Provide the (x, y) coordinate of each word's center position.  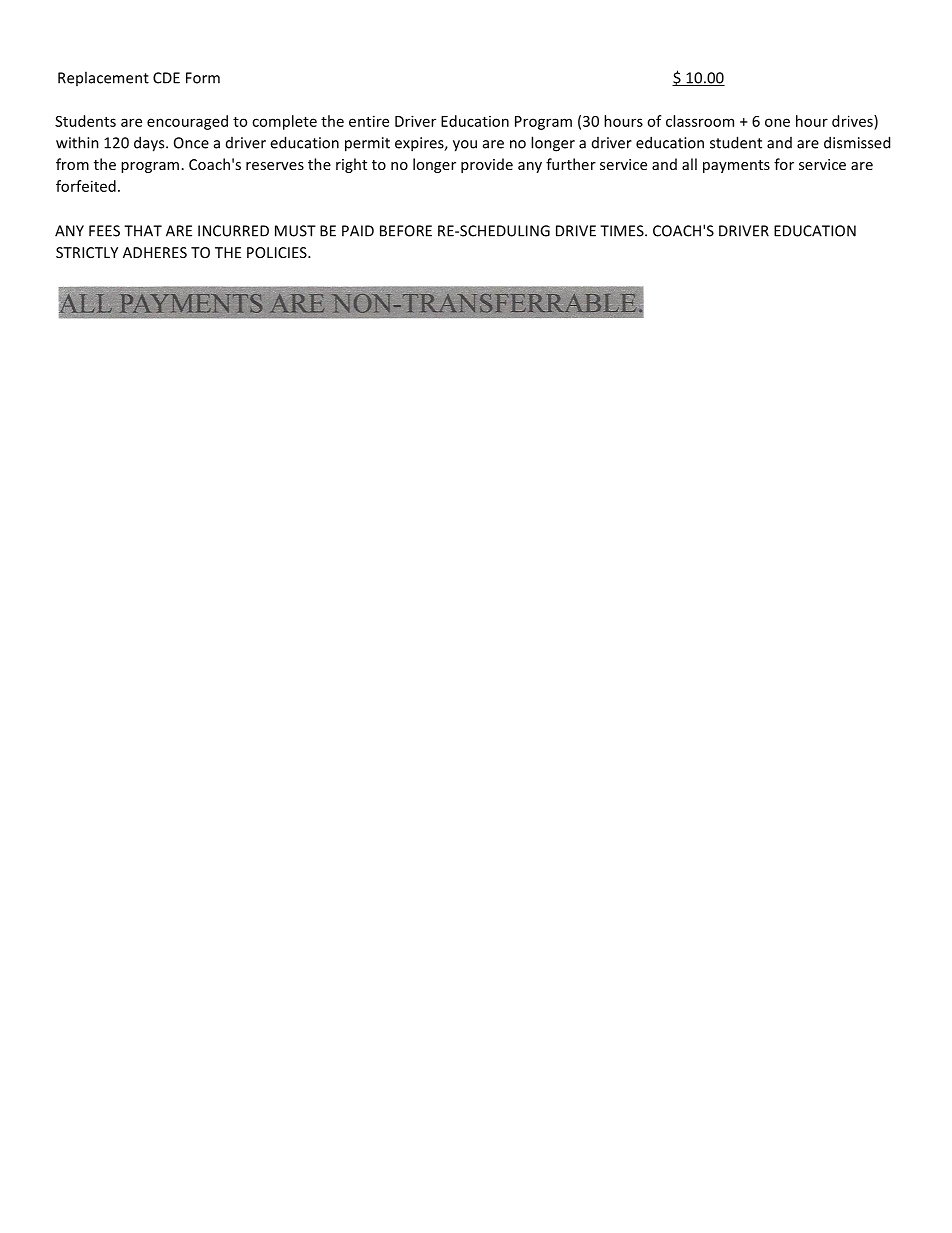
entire (369, 121)
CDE (166, 78)
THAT (143, 231)
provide (487, 165)
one (777, 122)
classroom (700, 121)
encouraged (187, 122)
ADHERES (155, 252)
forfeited (86, 186)
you (465, 146)
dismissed (857, 142)
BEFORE (406, 231)
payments (736, 166)
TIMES (623, 231)
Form (203, 78)
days (150, 144)
